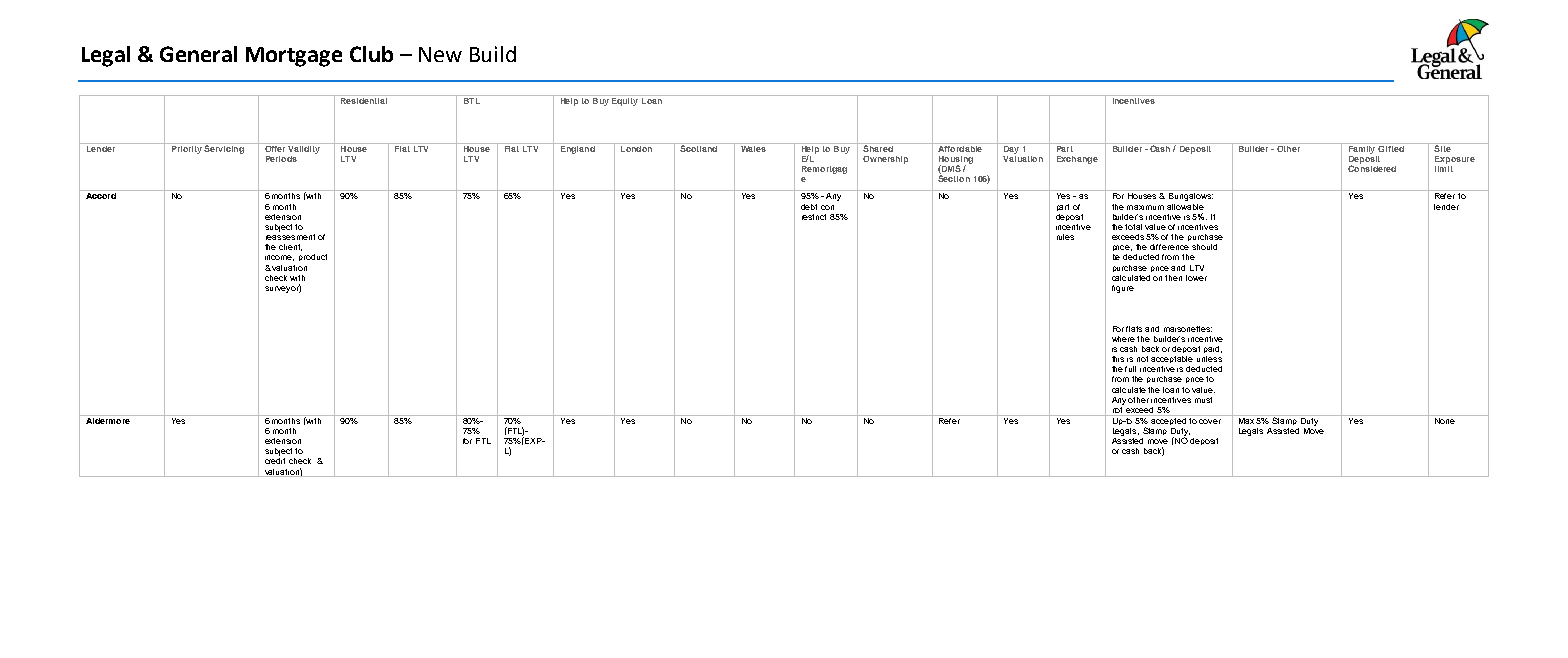  I want to click on Mortgage, so click(294, 57).
